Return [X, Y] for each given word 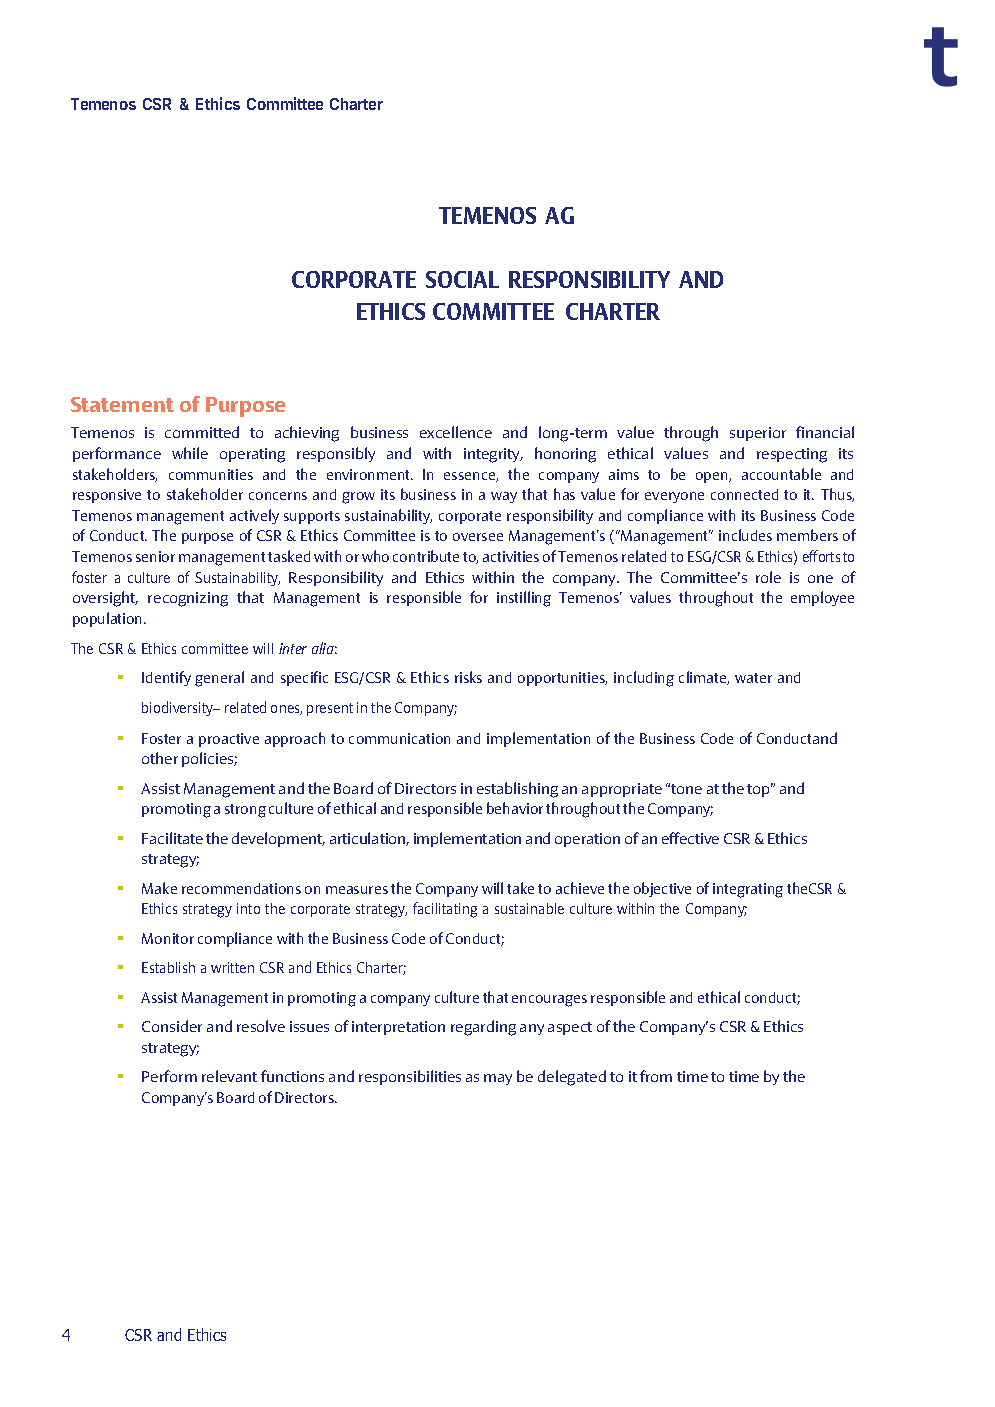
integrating [748, 890]
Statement [122, 404]
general [219, 679]
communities [211, 474]
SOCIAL [462, 279]
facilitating [445, 910]
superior [758, 434]
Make [159, 888]
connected [744, 494]
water [753, 678]
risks [468, 677]
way [504, 497]
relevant [229, 1076]
